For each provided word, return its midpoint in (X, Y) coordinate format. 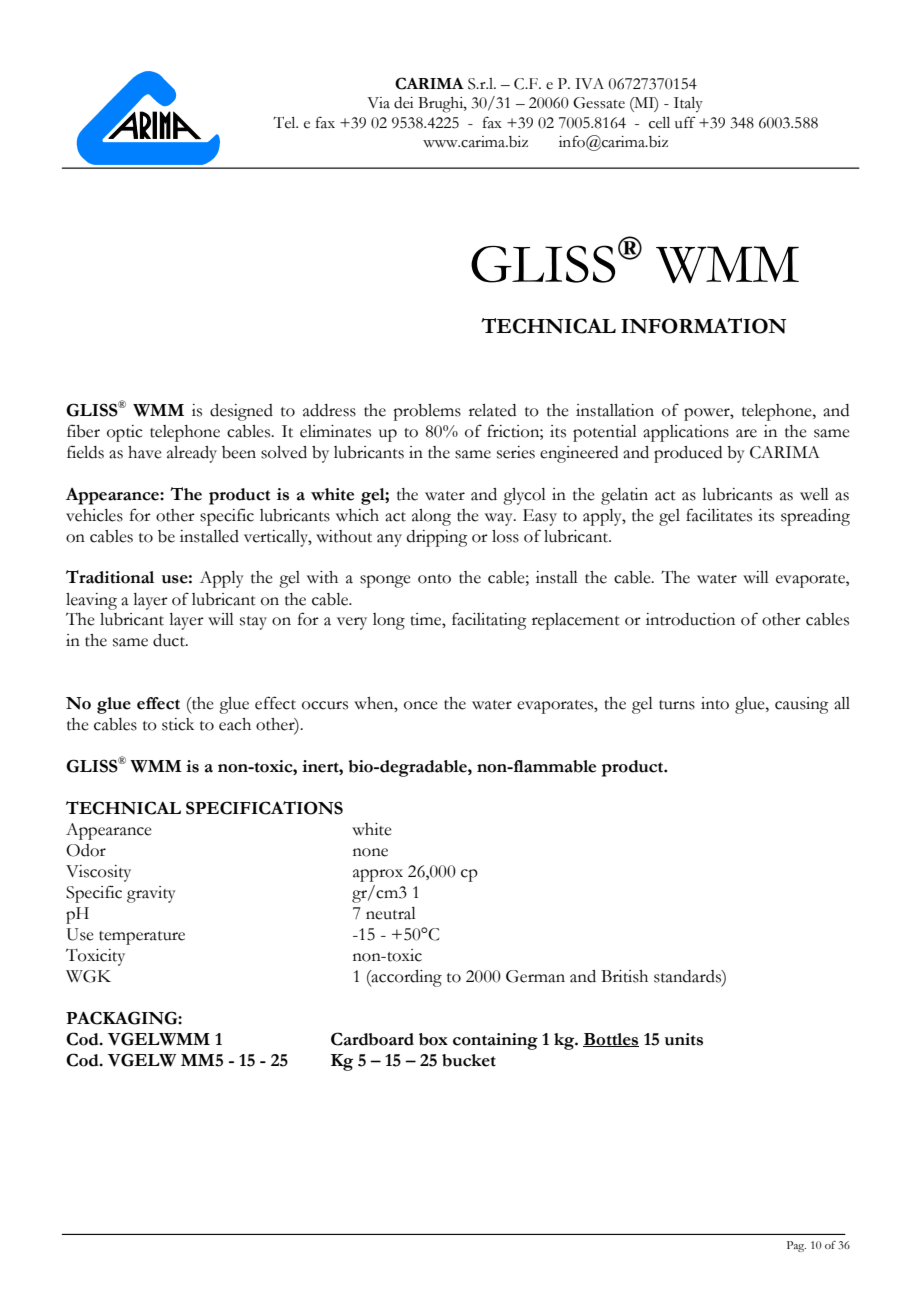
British (624, 976)
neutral (391, 913)
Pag (796, 1246)
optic (125, 433)
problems (427, 412)
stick (178, 724)
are (746, 433)
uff (685, 122)
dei (403, 103)
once (421, 705)
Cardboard (372, 1039)
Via (378, 103)
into (715, 703)
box (433, 1039)
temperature (142, 938)
